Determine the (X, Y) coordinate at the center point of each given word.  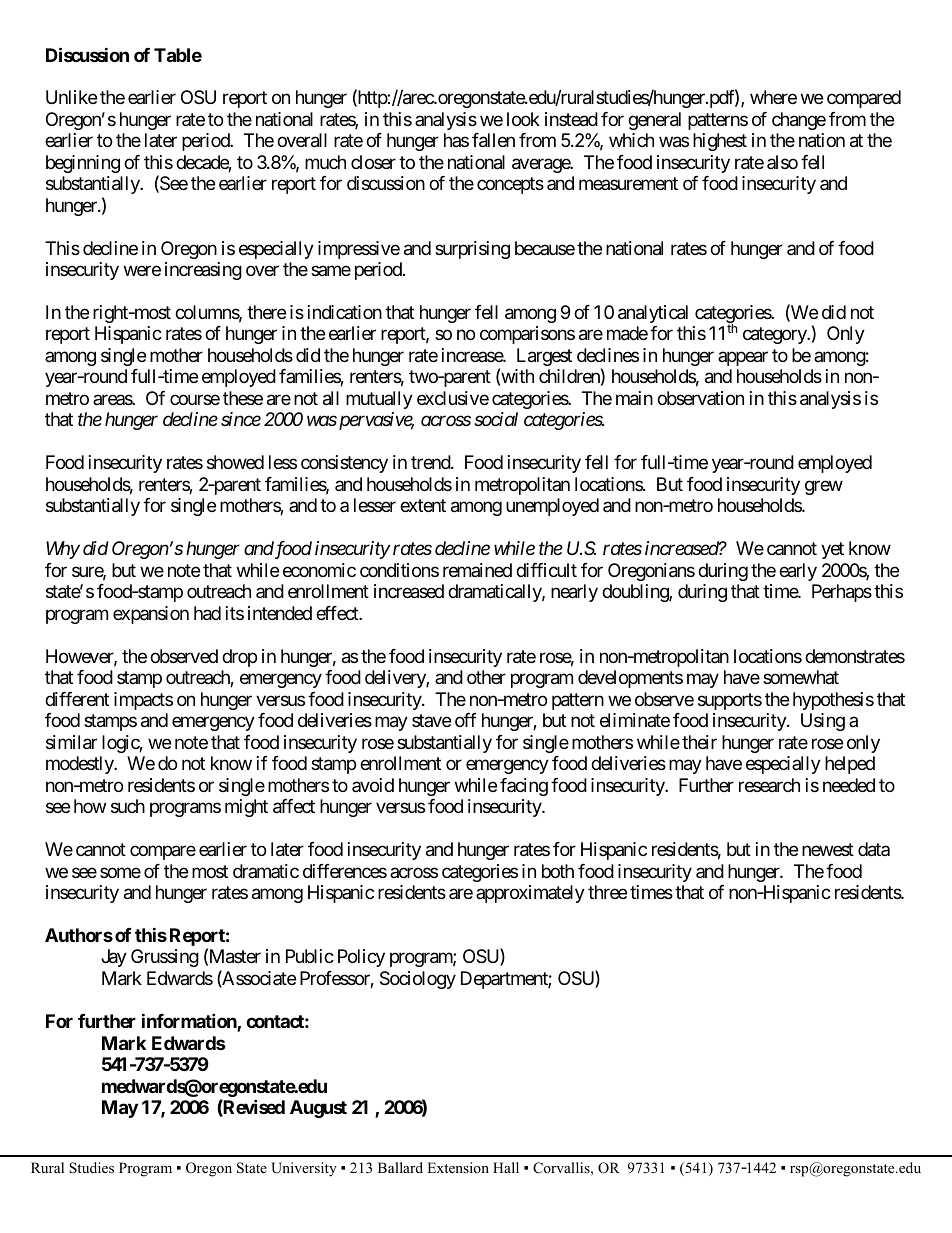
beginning (83, 164)
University (304, 1169)
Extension (458, 1167)
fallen (493, 140)
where (773, 97)
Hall (506, 1167)
